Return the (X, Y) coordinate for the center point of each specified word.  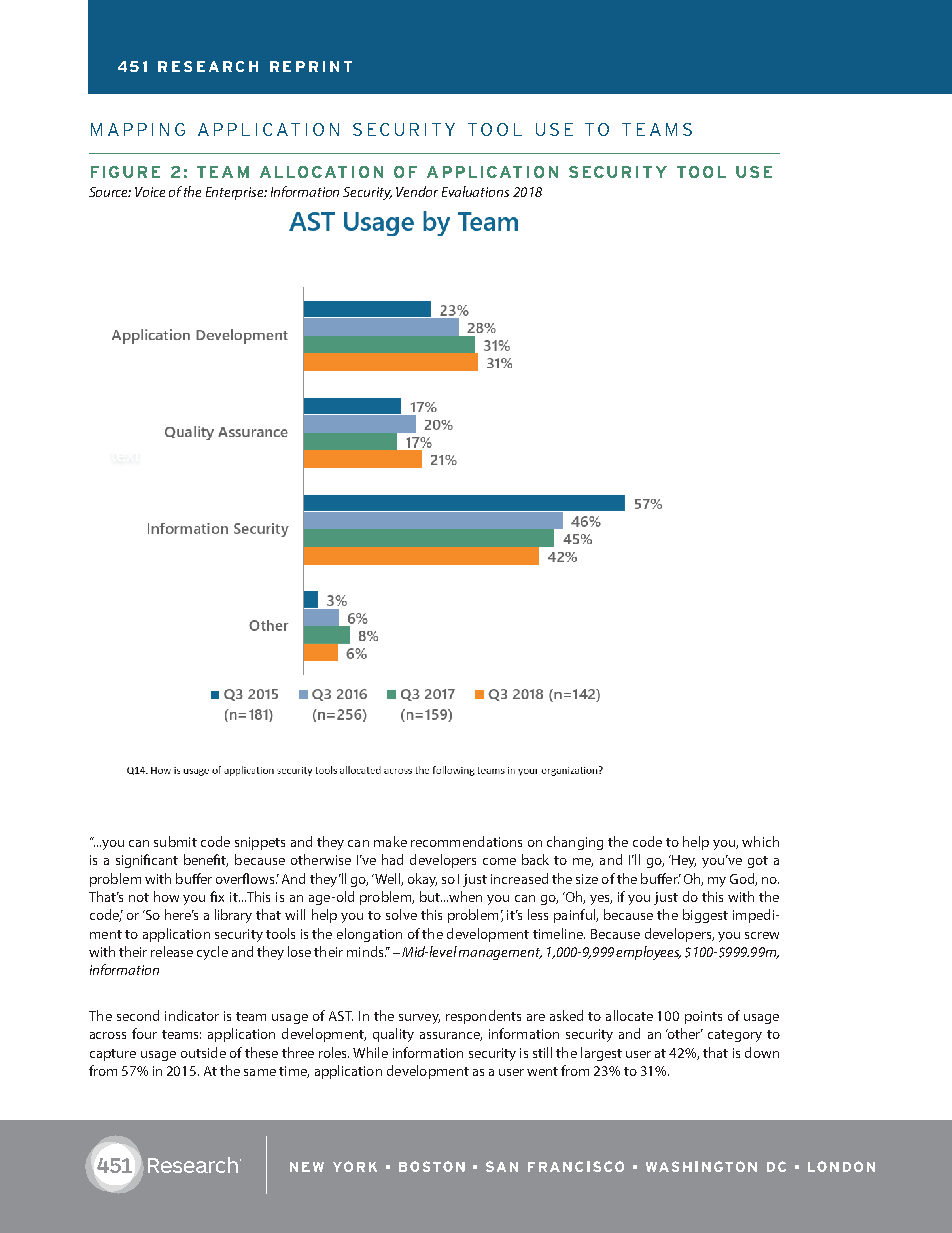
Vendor (417, 191)
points (703, 1017)
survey (419, 1019)
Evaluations (475, 191)
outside (203, 1052)
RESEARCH (208, 66)
